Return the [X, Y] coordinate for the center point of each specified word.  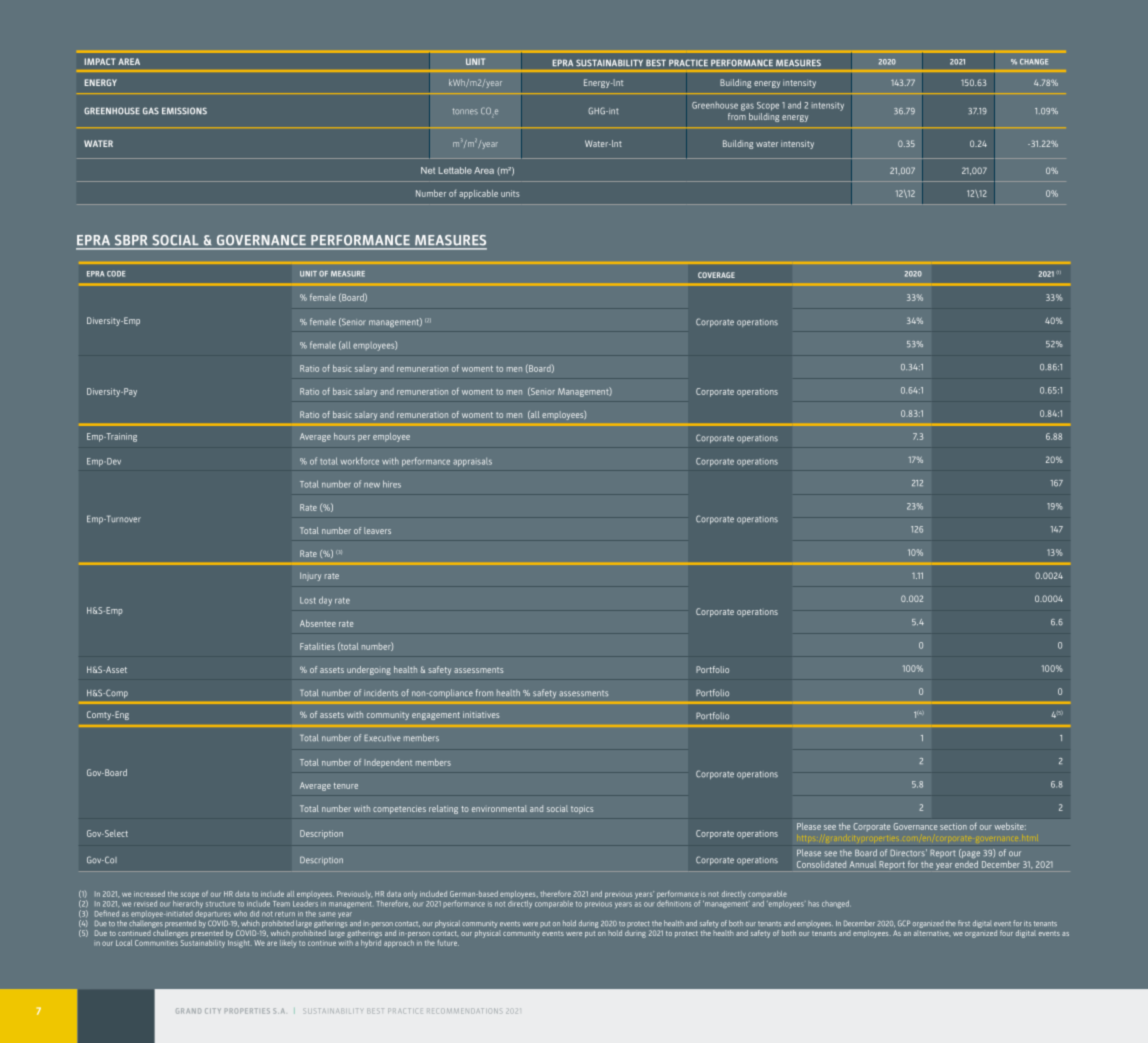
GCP [904, 923]
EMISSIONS [184, 111]
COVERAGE [716, 275]
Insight [240, 942]
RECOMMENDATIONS [464, 1011]
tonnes [465, 111]
